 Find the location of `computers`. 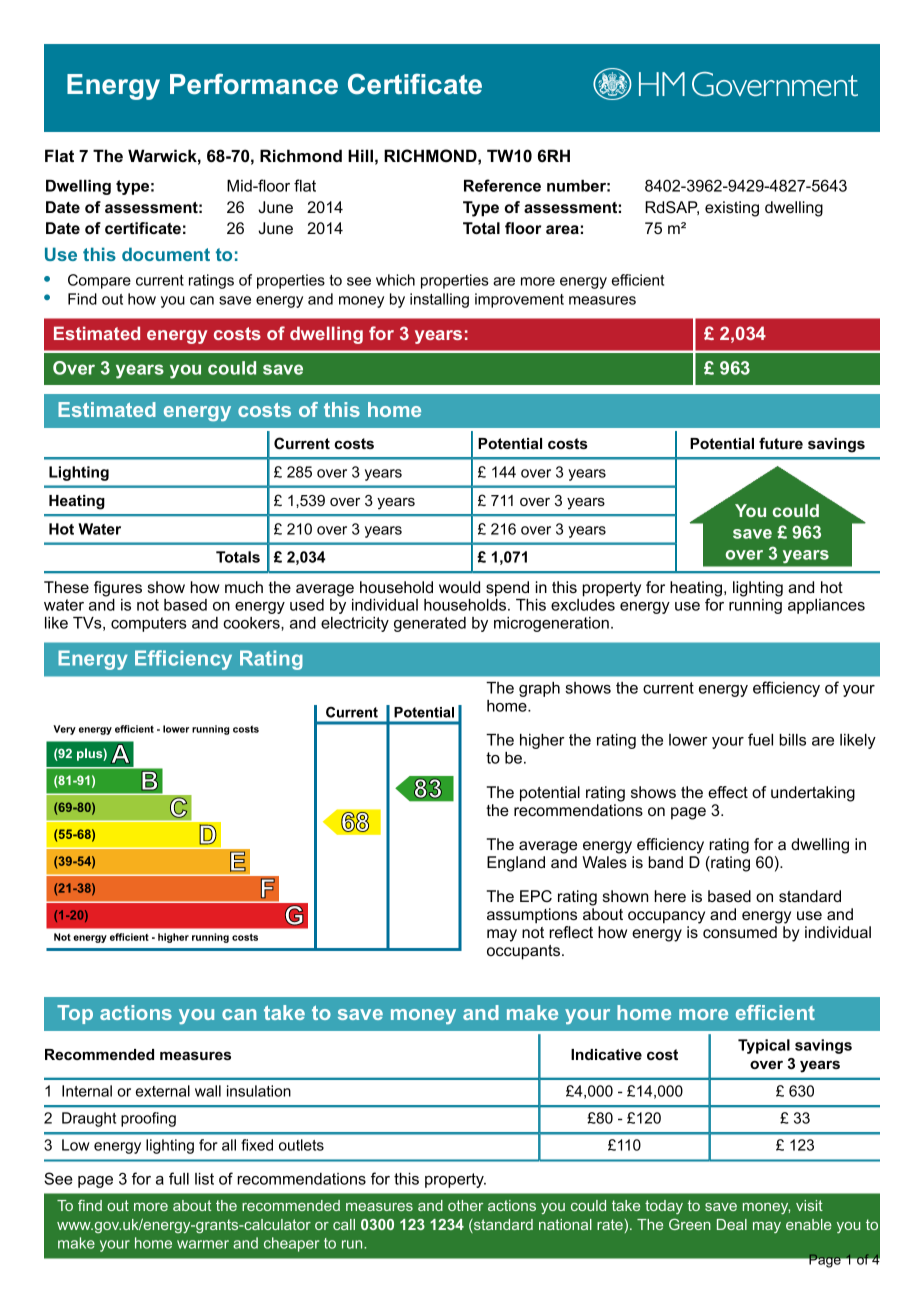

computers is located at coordinates (148, 624).
